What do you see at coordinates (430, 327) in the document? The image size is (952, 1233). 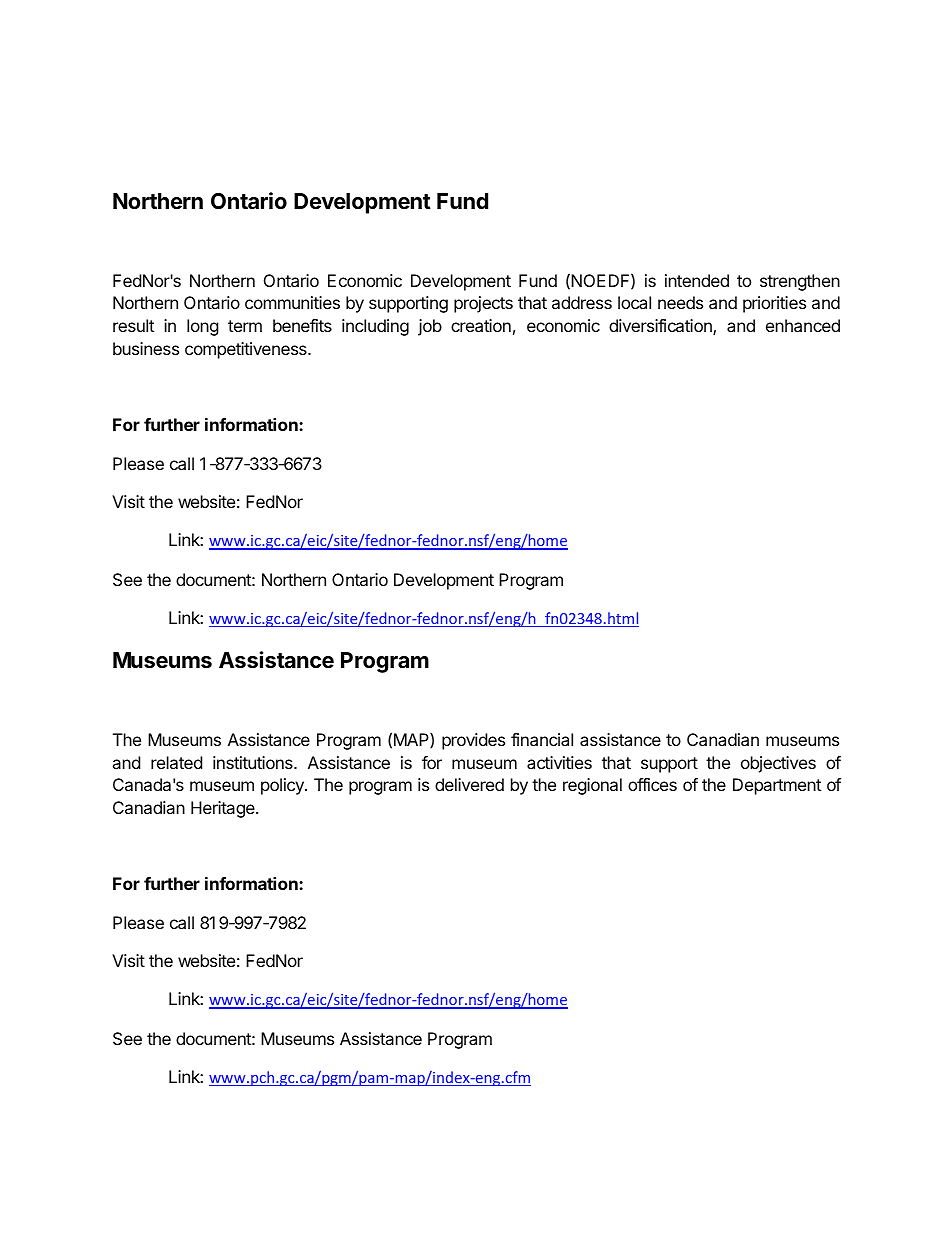 I see `job` at bounding box center [430, 327].
